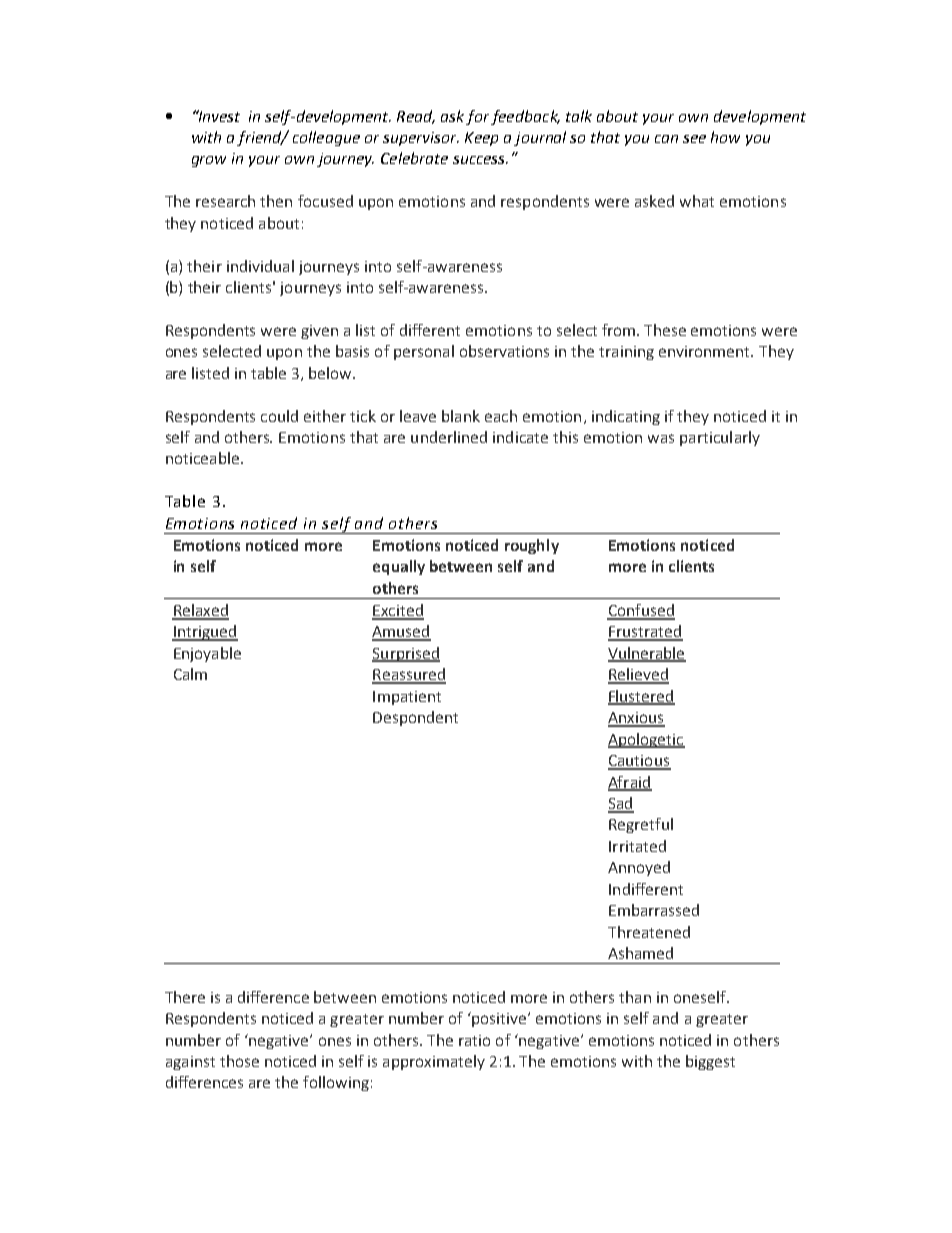 The height and width of the screenshot is (1233, 952). Describe the element at coordinates (434, 1062) in the screenshot. I see `approximately` at that location.
